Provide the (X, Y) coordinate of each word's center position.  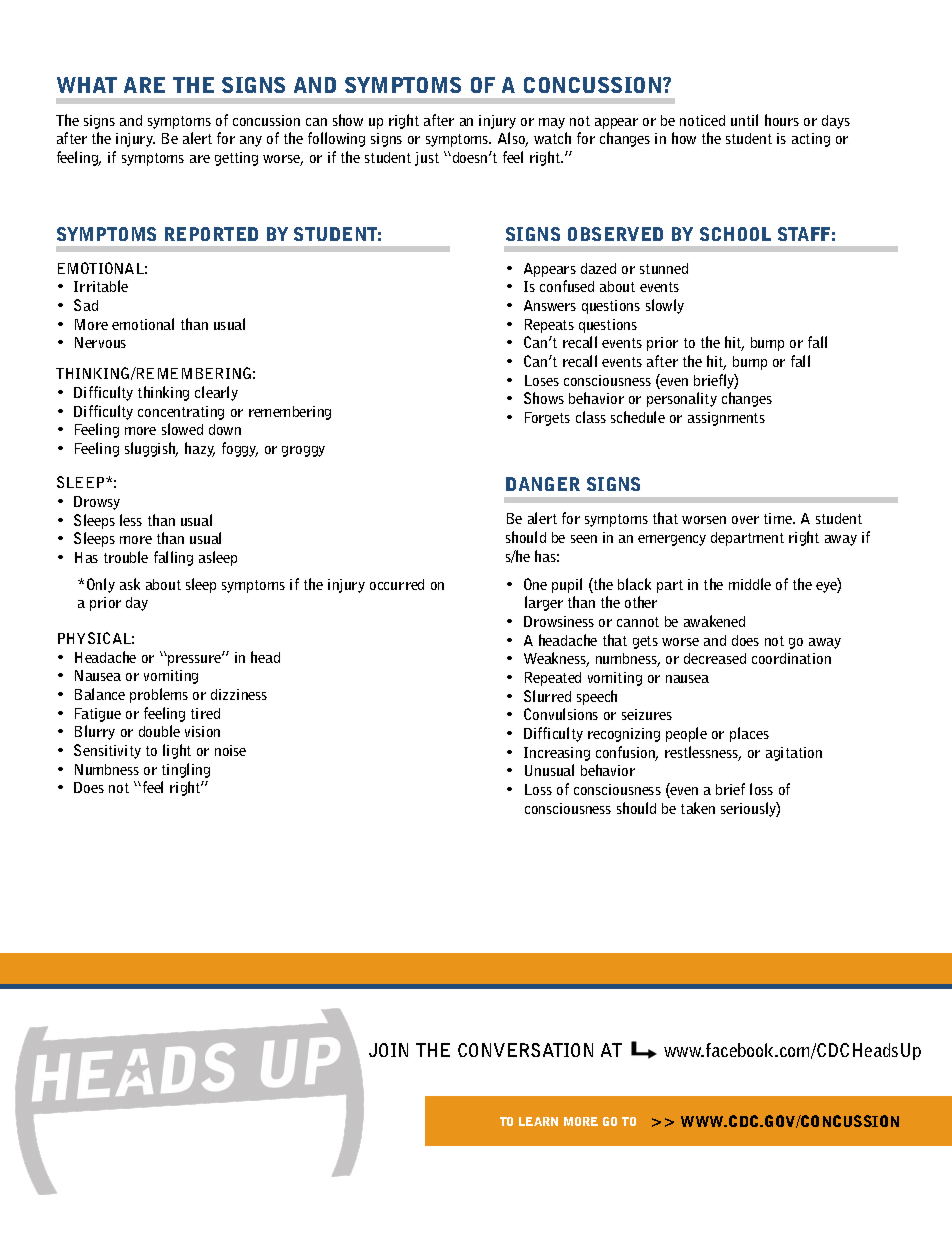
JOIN (388, 1050)
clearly (216, 393)
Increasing (557, 754)
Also (513, 139)
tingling (186, 770)
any (251, 141)
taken (698, 808)
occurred (397, 584)
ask (130, 584)
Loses (542, 380)
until (744, 120)
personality (682, 399)
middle (750, 584)
